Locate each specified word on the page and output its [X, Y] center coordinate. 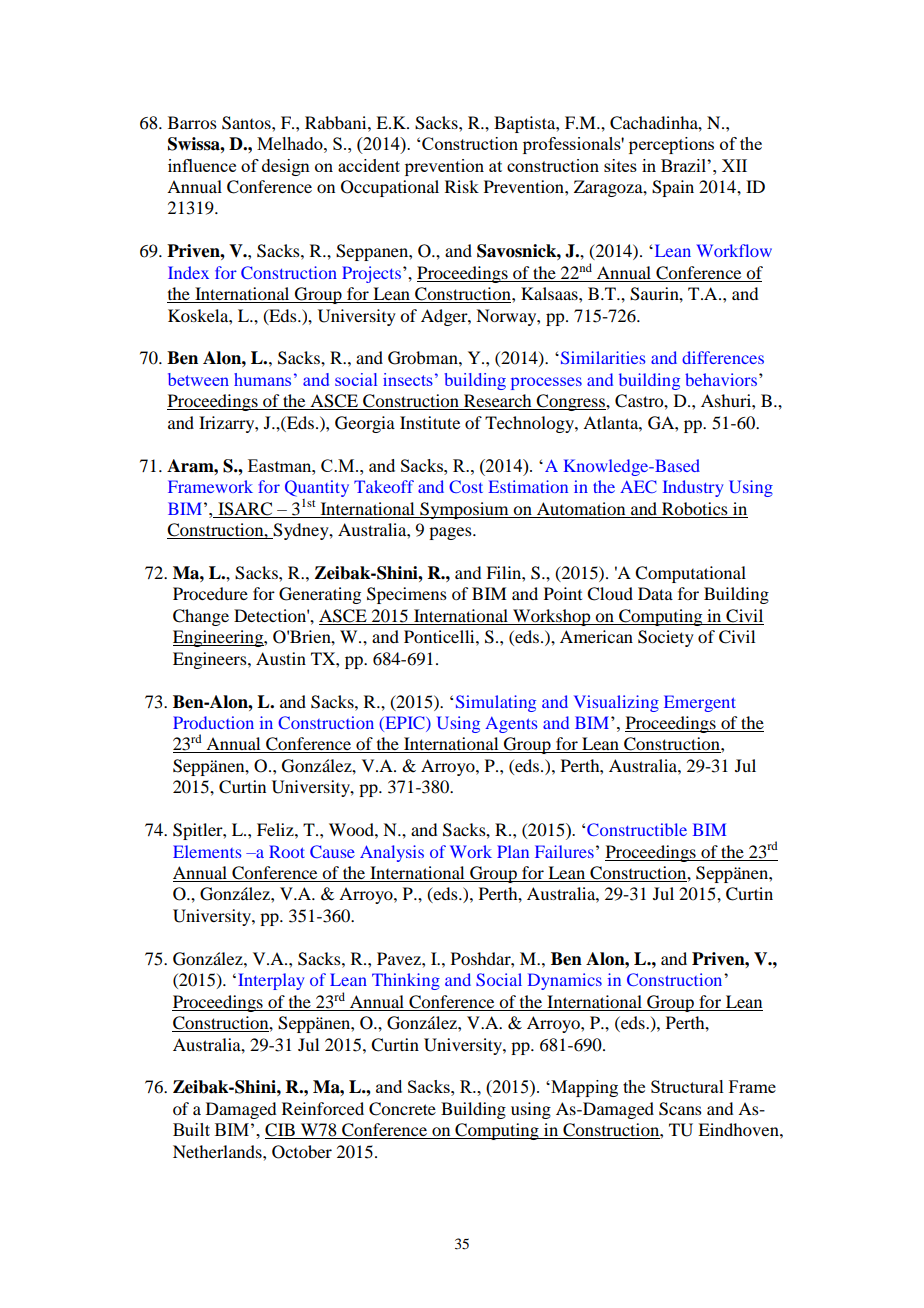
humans [262, 379]
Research [498, 402]
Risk [462, 186]
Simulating [496, 703]
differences [723, 357]
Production [213, 722]
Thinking [406, 981]
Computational [690, 574]
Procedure [210, 593]
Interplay [271, 981]
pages [451, 533]
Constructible [637, 829]
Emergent [700, 703]
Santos [247, 123]
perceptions [671, 145]
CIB [281, 1131]
